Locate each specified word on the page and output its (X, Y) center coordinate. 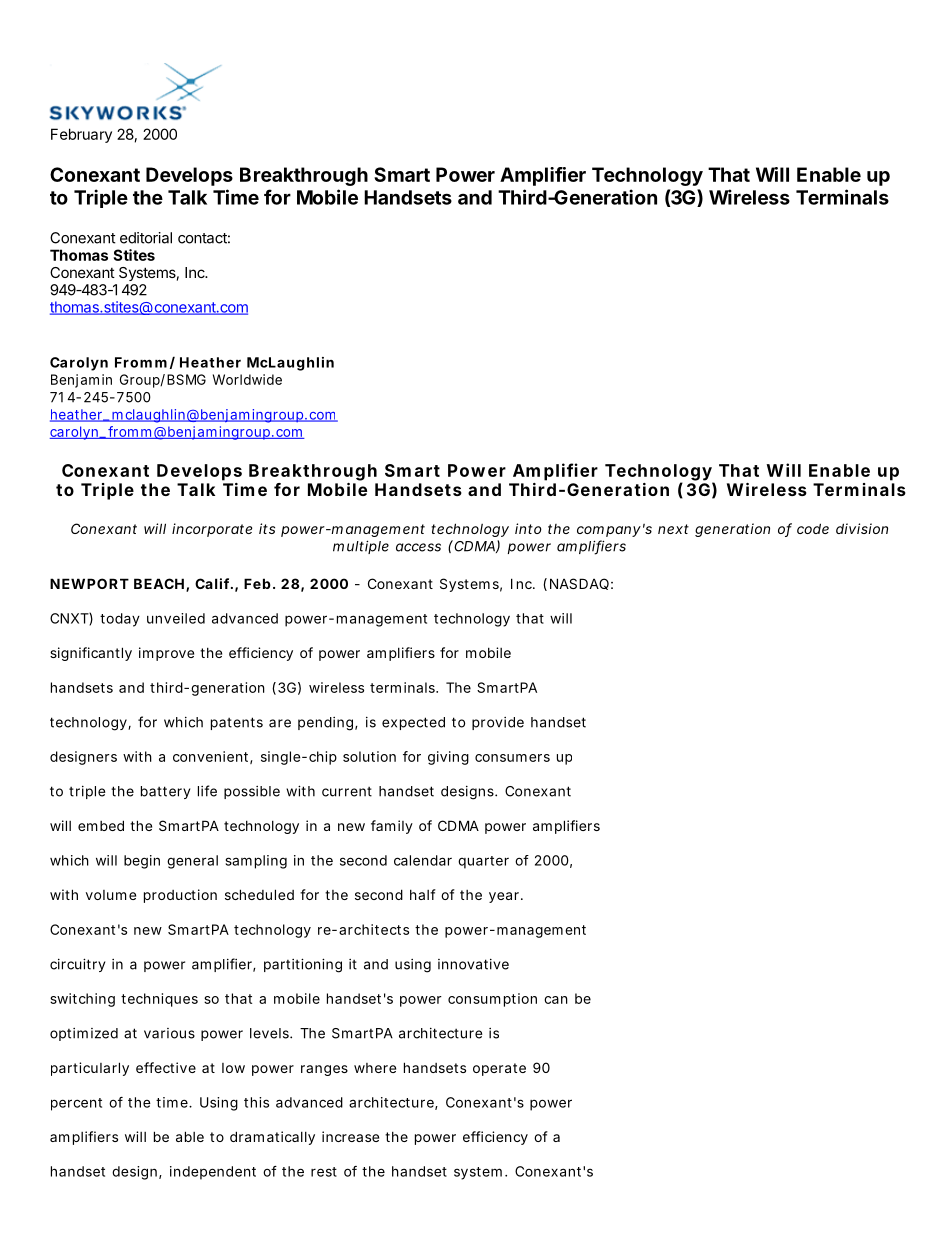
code (813, 528)
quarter (483, 862)
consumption (492, 1000)
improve (166, 654)
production (180, 896)
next (673, 529)
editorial (146, 238)
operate (499, 1069)
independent (213, 1173)
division (862, 528)
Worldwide (247, 379)
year (505, 897)
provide (498, 723)
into (528, 528)
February (81, 135)
